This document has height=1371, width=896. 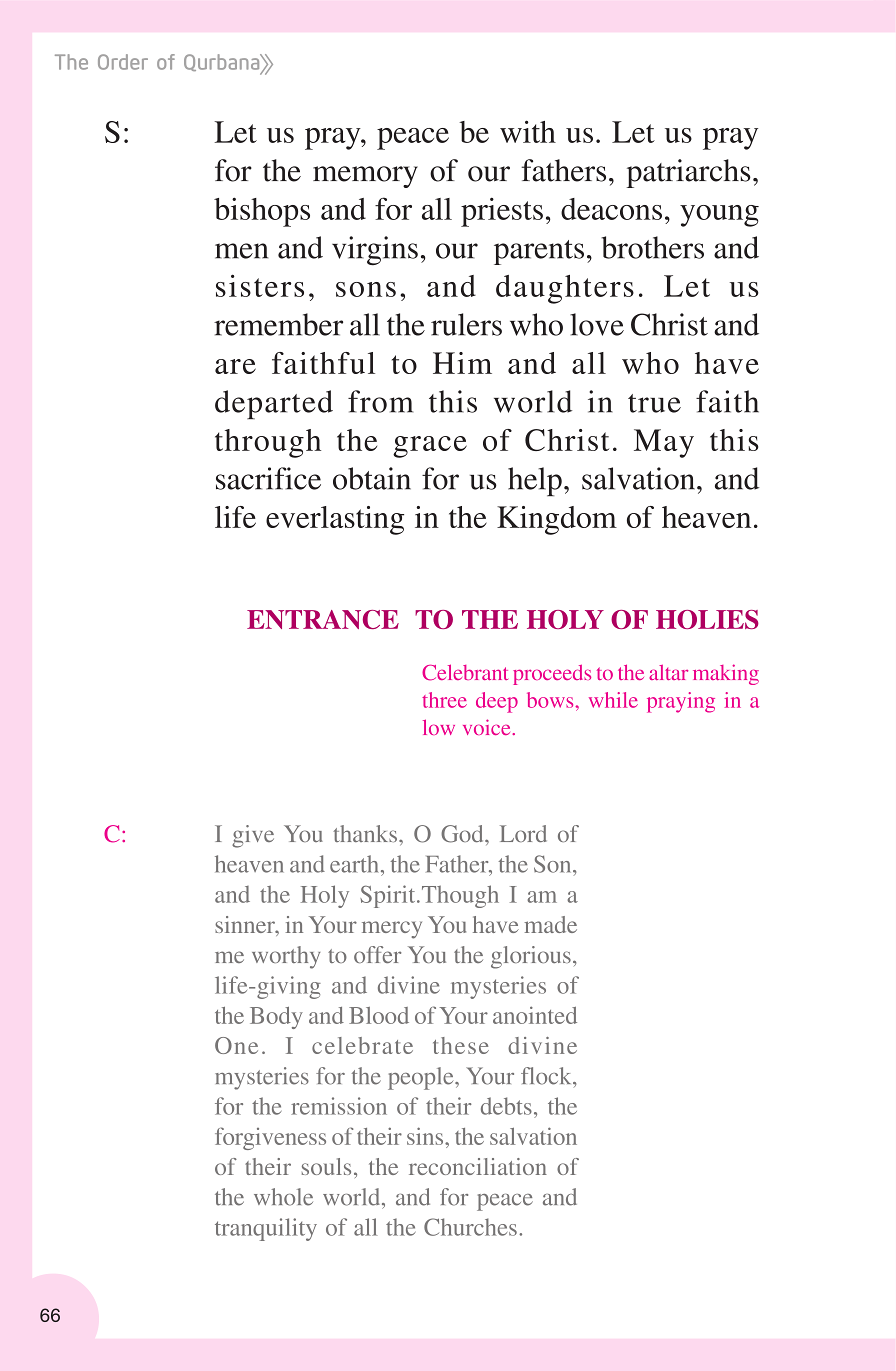 What do you see at coordinates (668, 672) in the document?
I see `altar` at bounding box center [668, 672].
